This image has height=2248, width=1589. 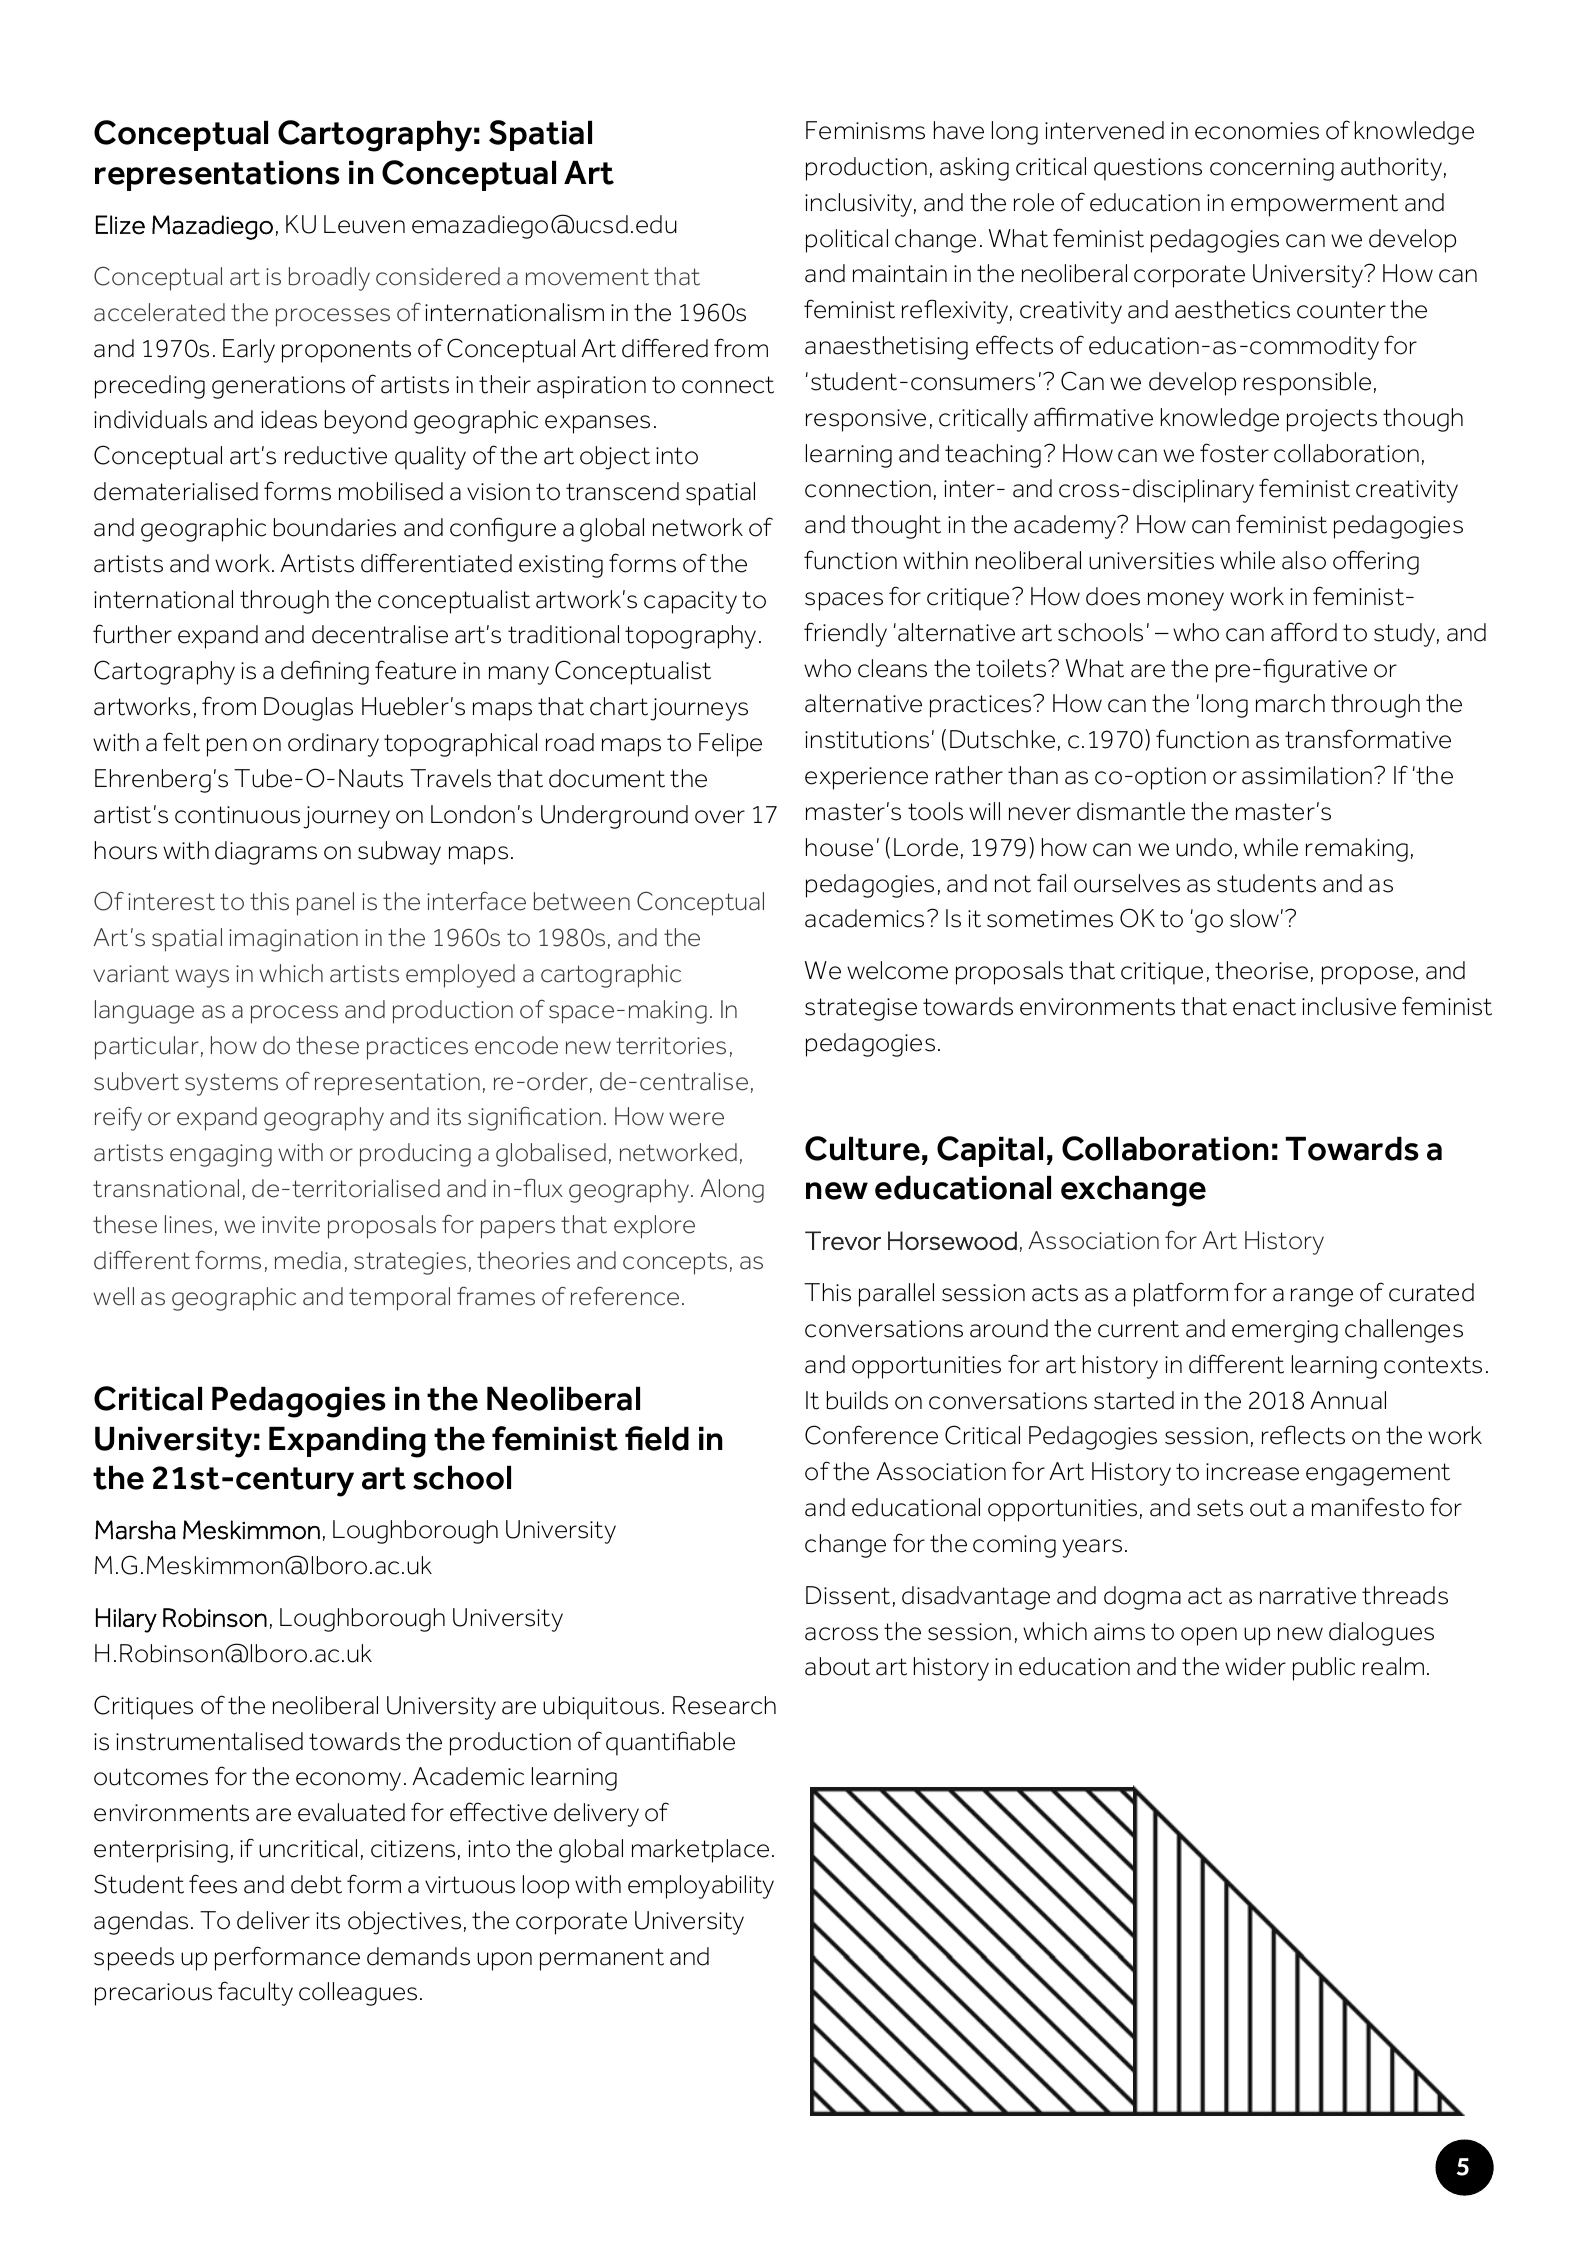 I want to click on Leuven, so click(x=364, y=224).
